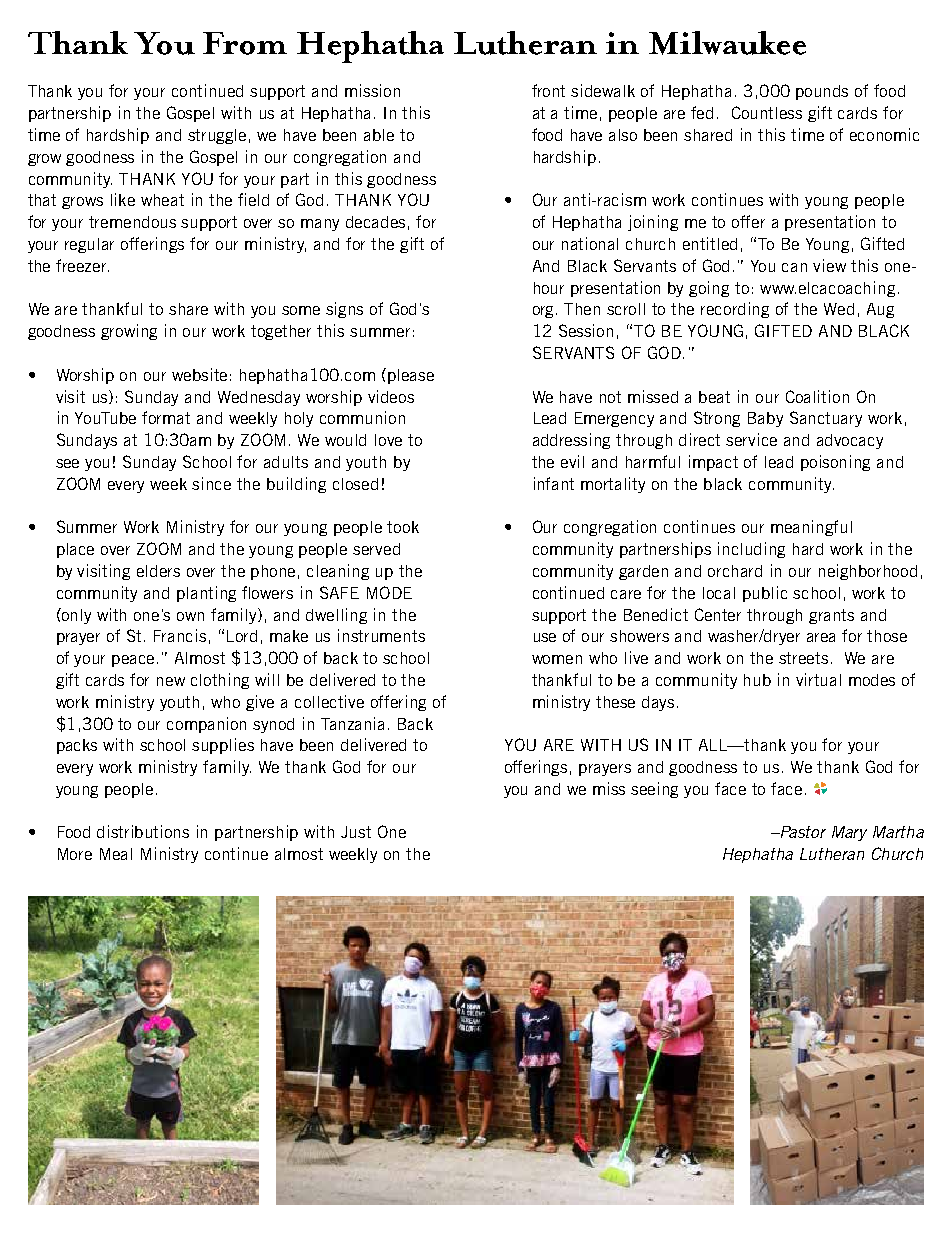 Image resolution: width=952 pixels, height=1233 pixels. I want to click on distributions, so click(143, 831).
